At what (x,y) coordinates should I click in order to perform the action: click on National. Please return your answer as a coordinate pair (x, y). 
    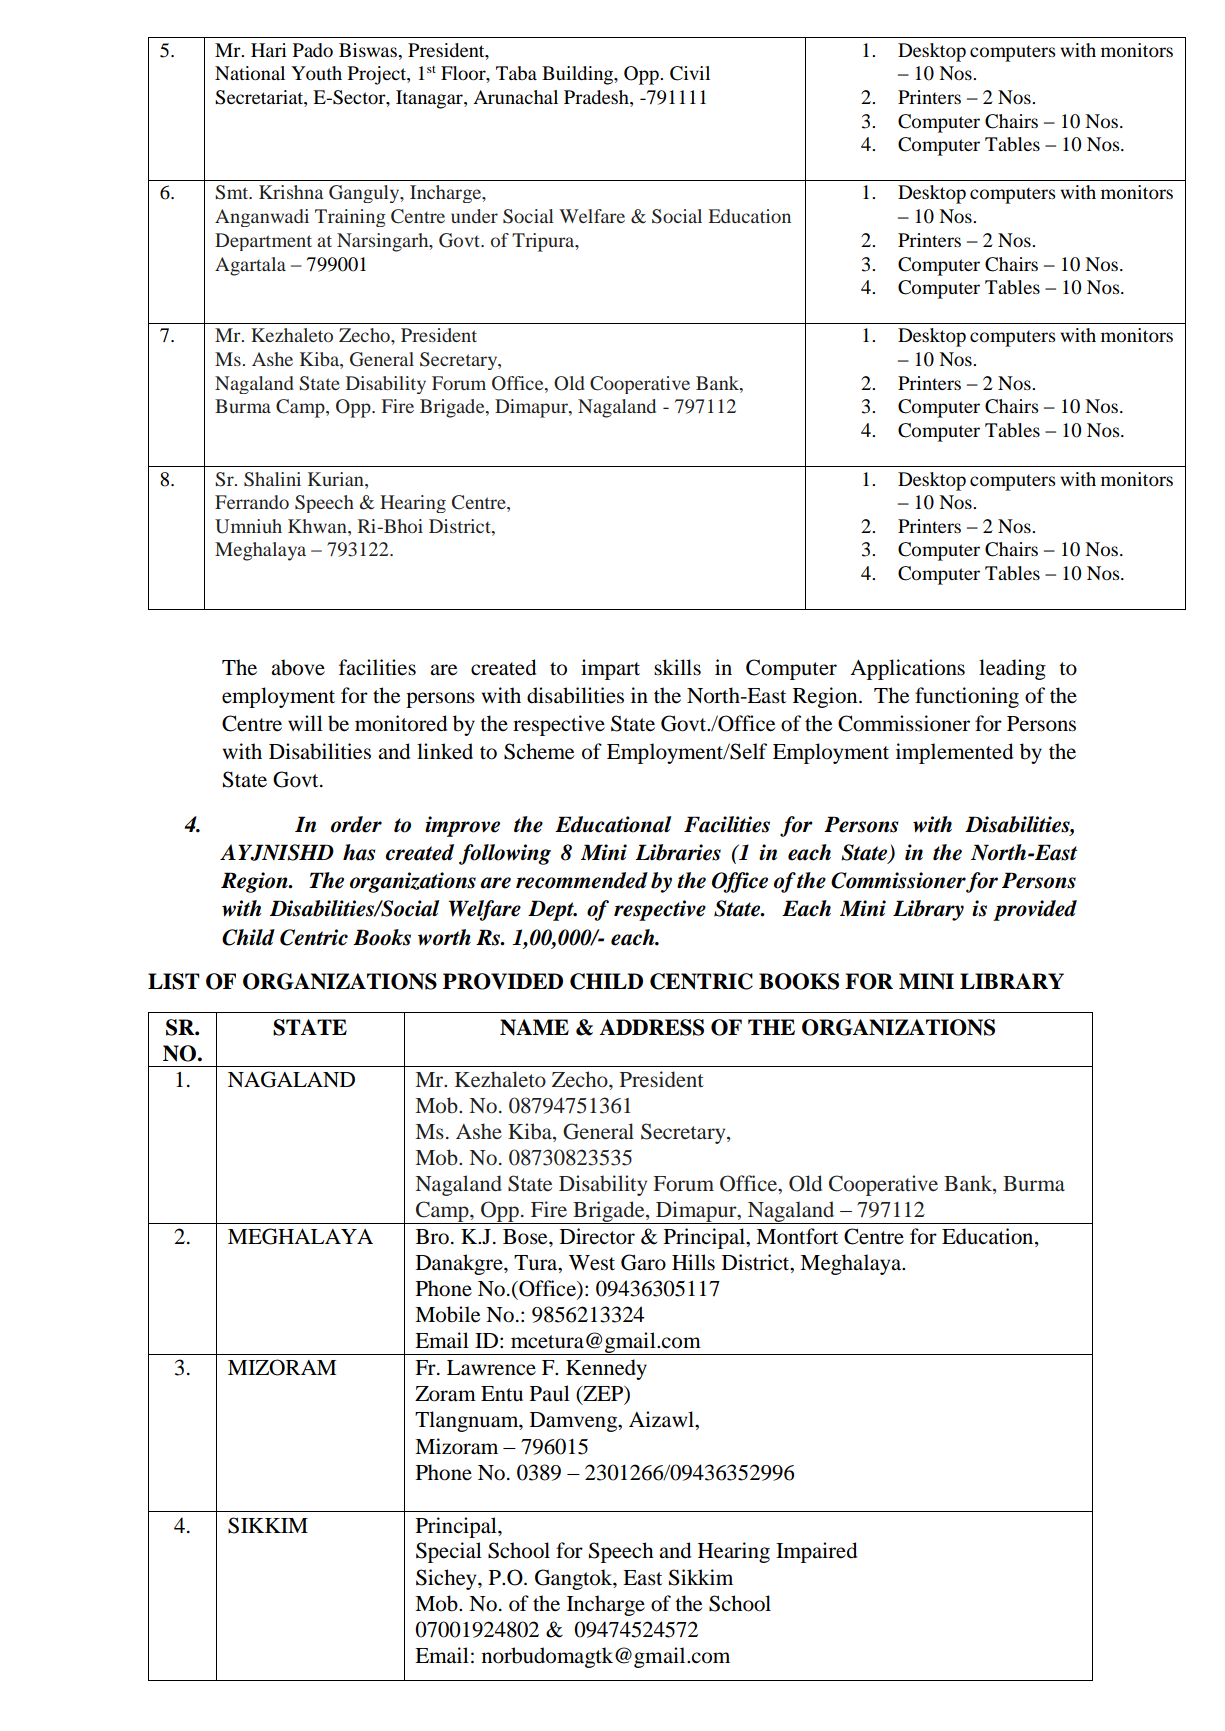
    Looking at the image, I should click on (250, 73).
